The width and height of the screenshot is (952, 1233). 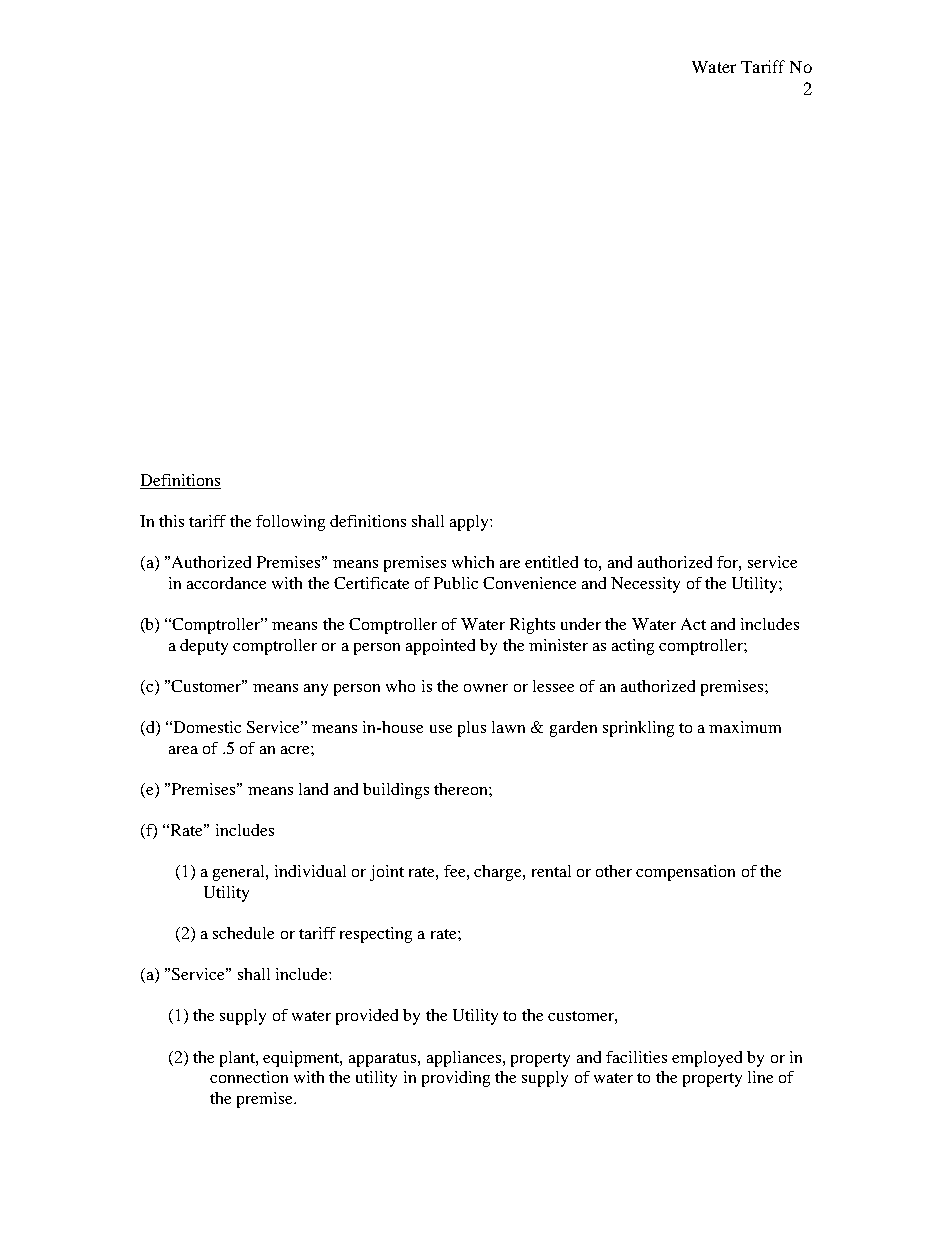 What do you see at coordinates (470, 523) in the screenshot?
I see `apply` at bounding box center [470, 523].
